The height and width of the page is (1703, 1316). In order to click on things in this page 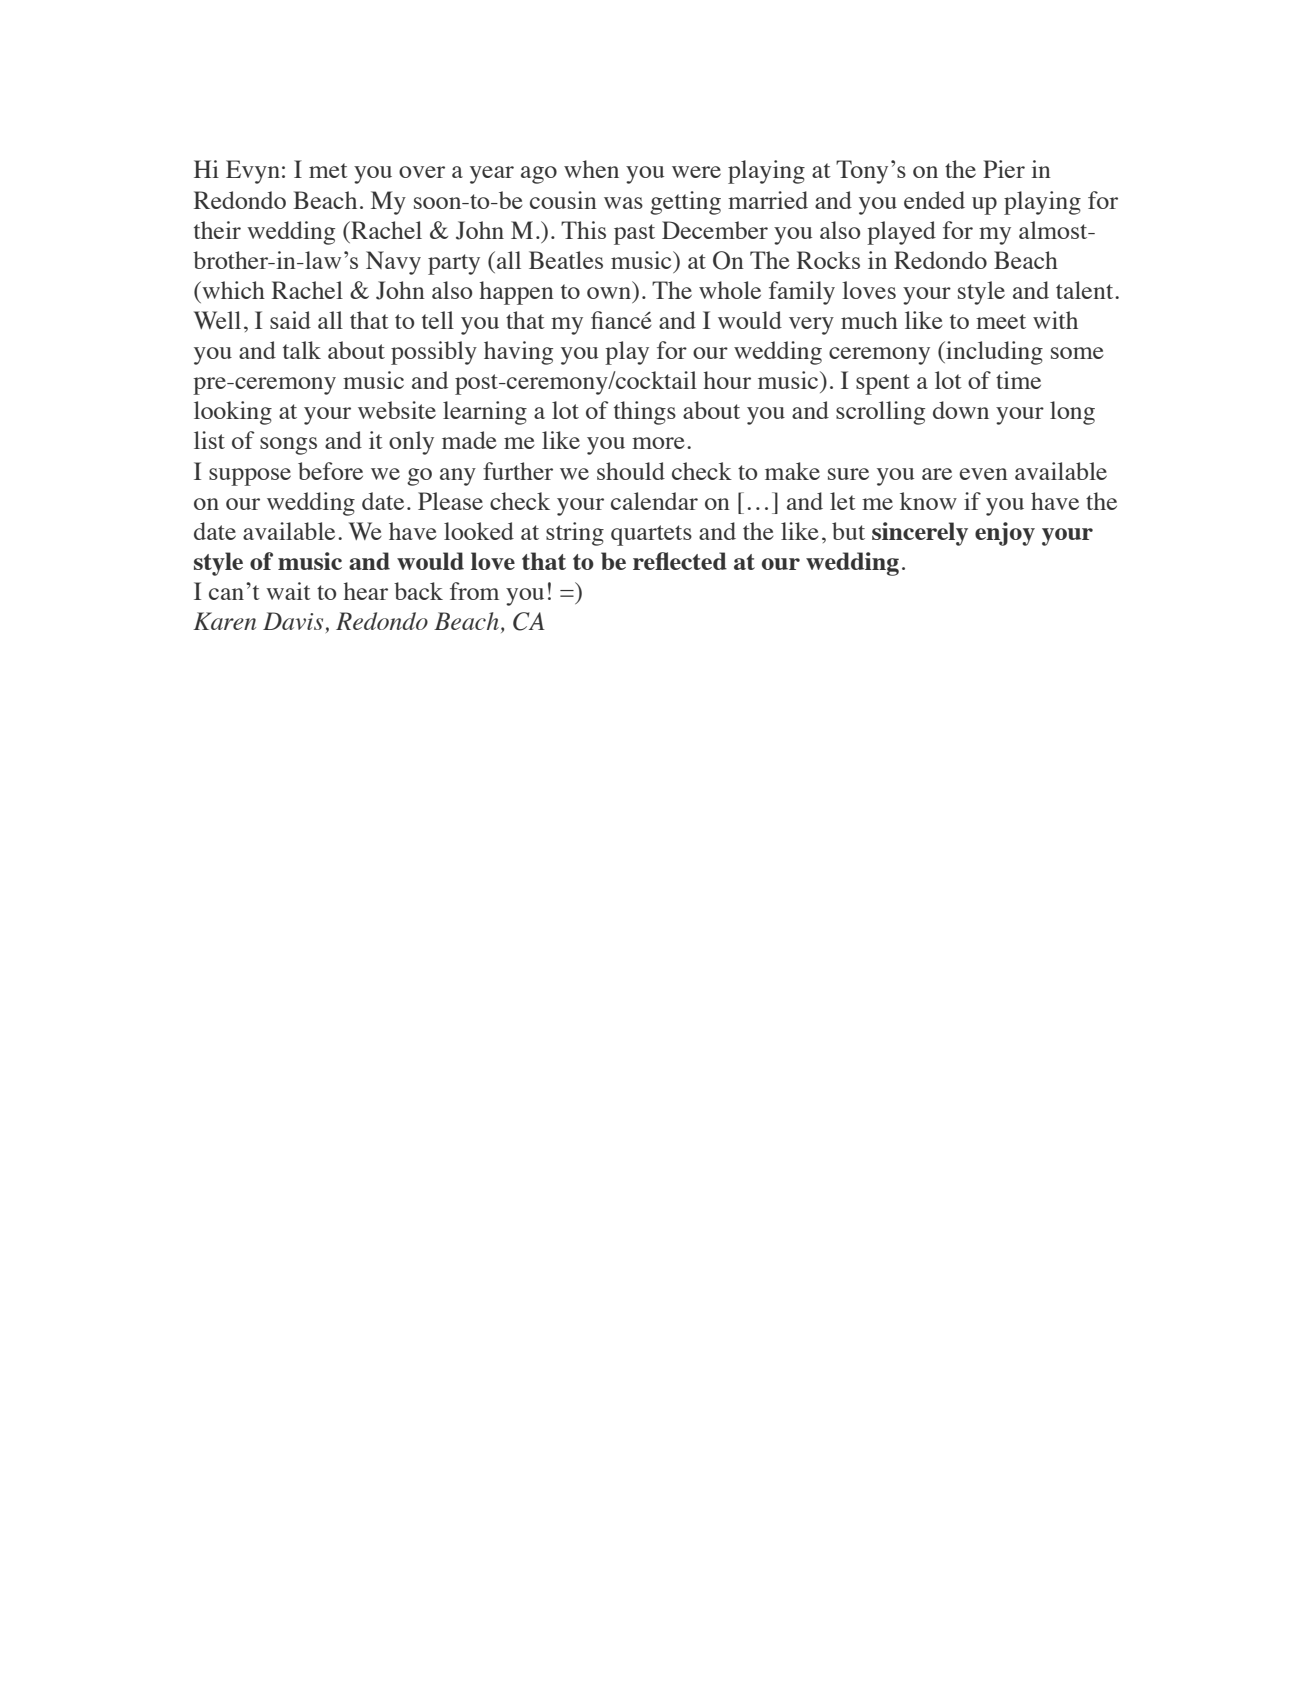, I will do `click(645, 413)`.
